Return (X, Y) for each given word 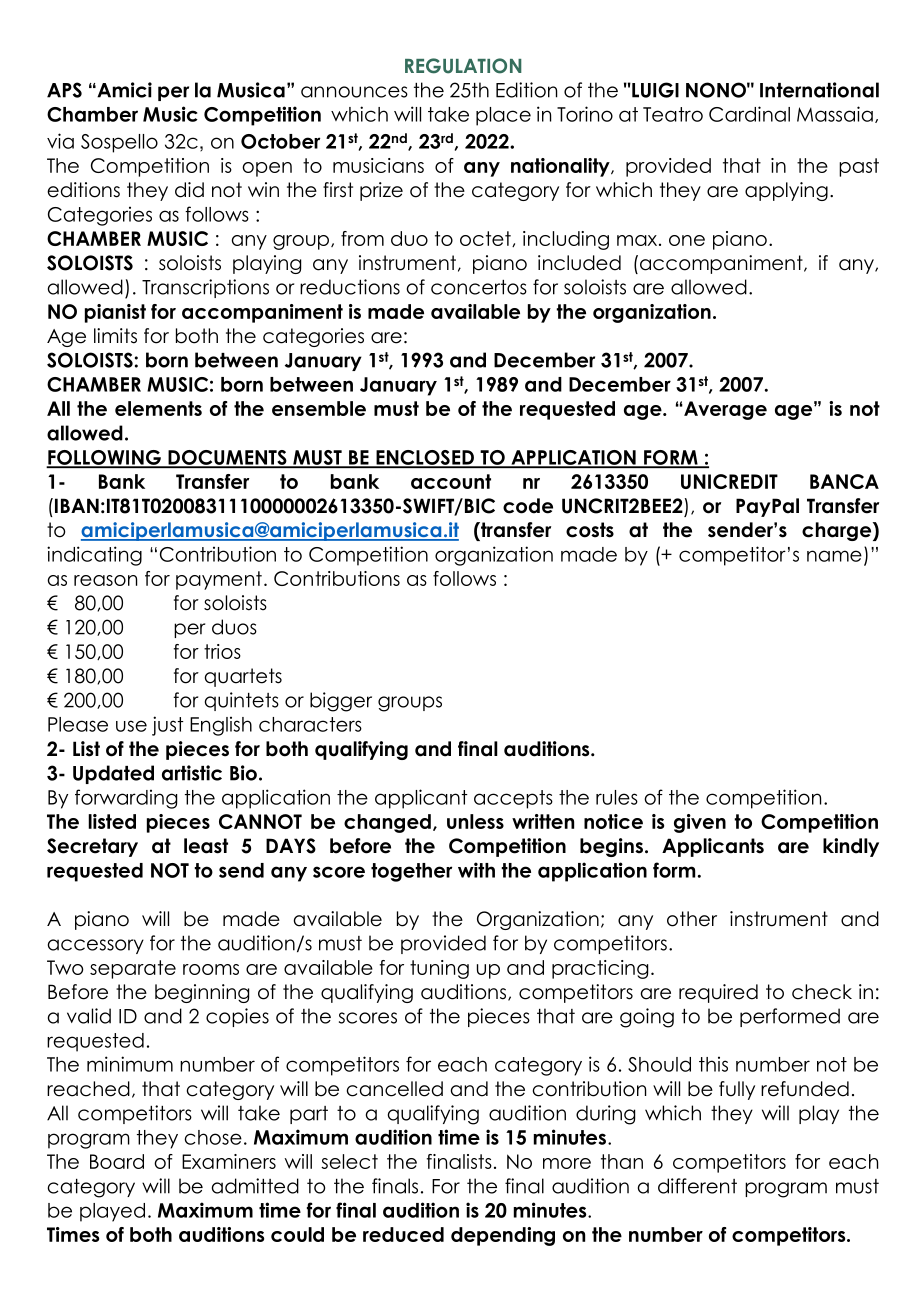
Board (117, 1161)
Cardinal (749, 114)
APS (64, 90)
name (834, 556)
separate (133, 969)
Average (724, 410)
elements (158, 408)
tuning (439, 969)
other (692, 919)
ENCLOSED (425, 458)
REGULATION (463, 66)
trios (222, 651)
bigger (341, 702)
